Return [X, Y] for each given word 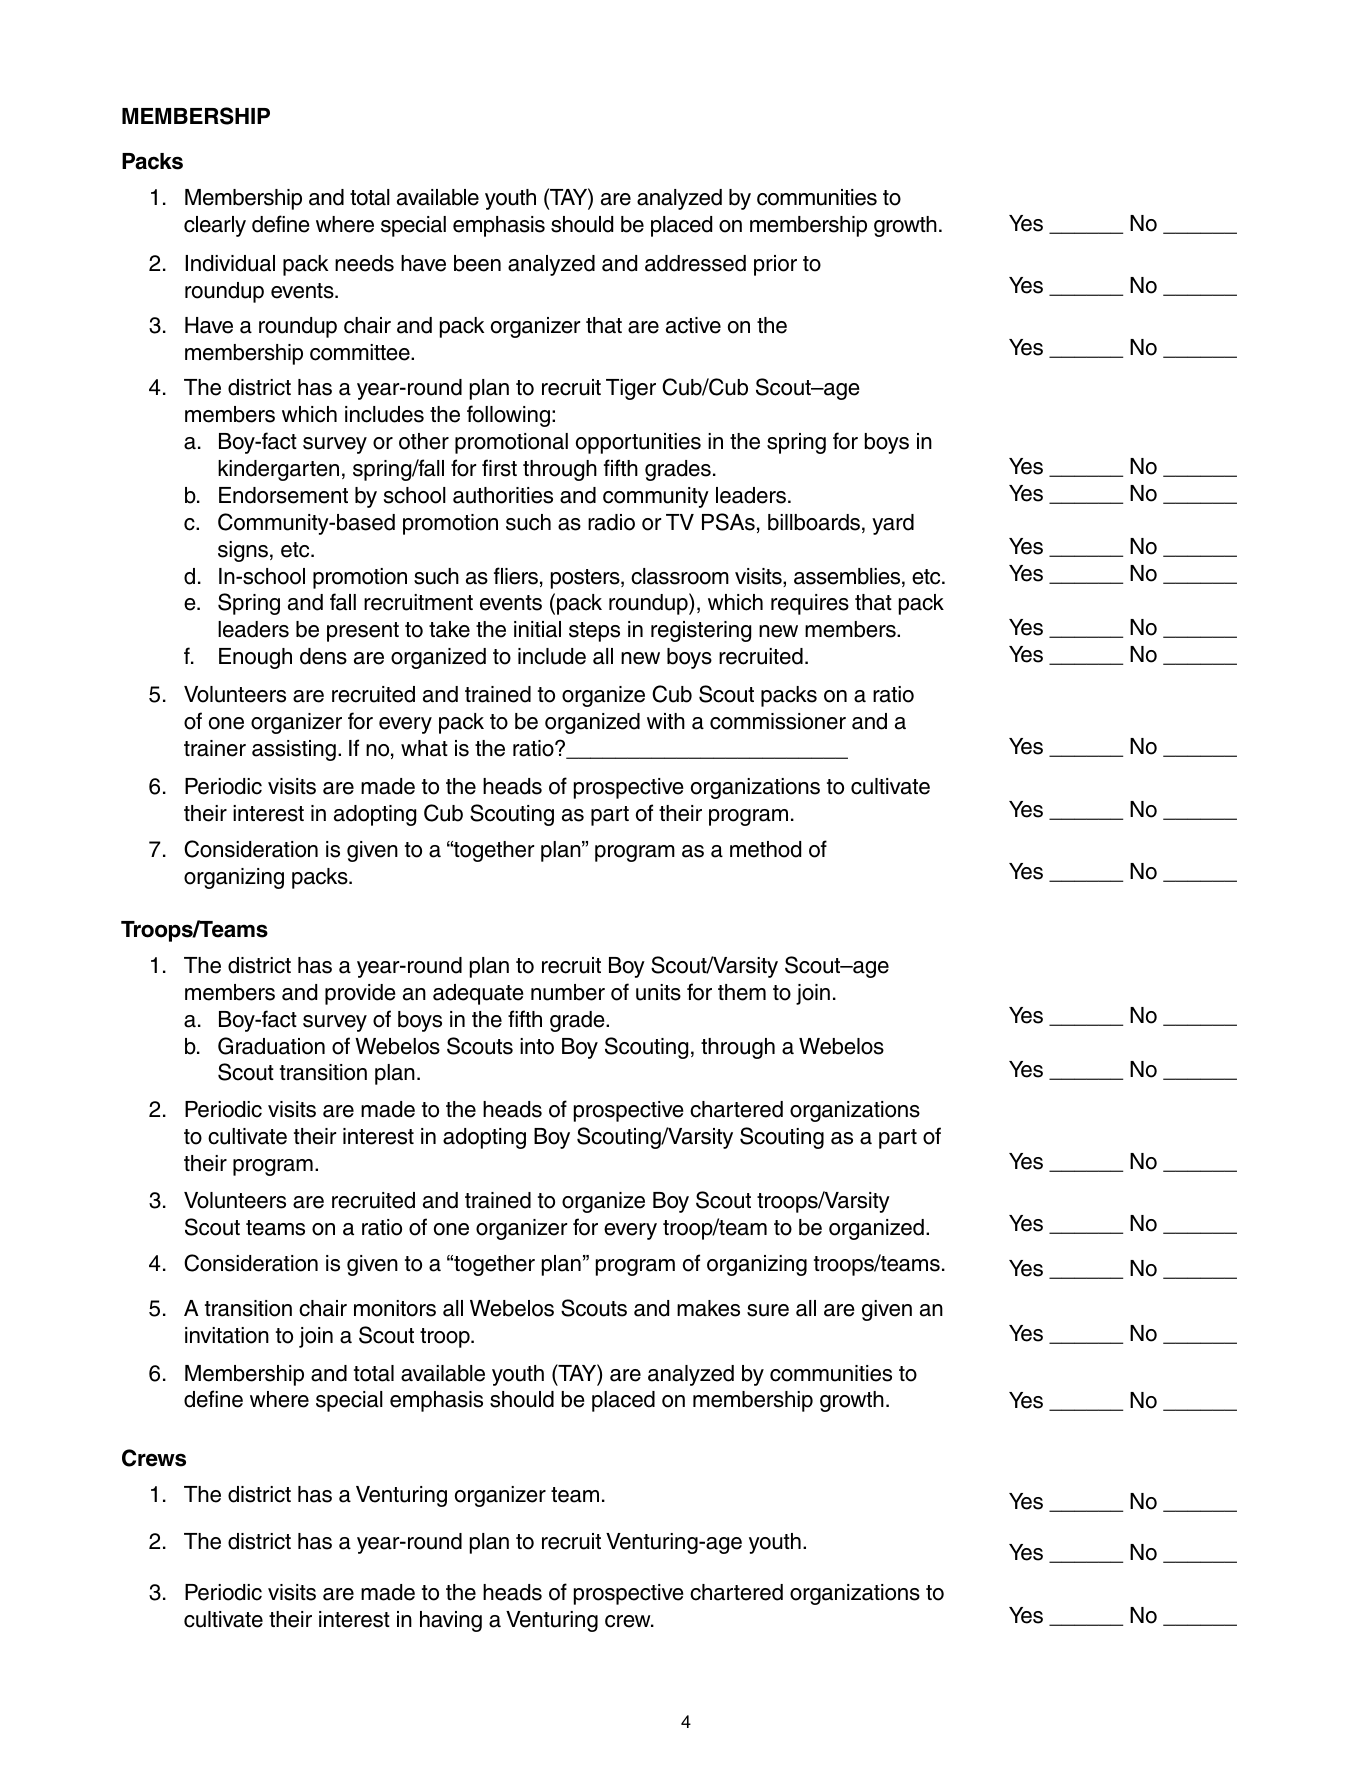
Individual [230, 263]
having [451, 1621]
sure [768, 1310]
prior [775, 265]
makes [708, 1308]
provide [360, 994]
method [765, 849]
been [477, 263]
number [568, 992]
